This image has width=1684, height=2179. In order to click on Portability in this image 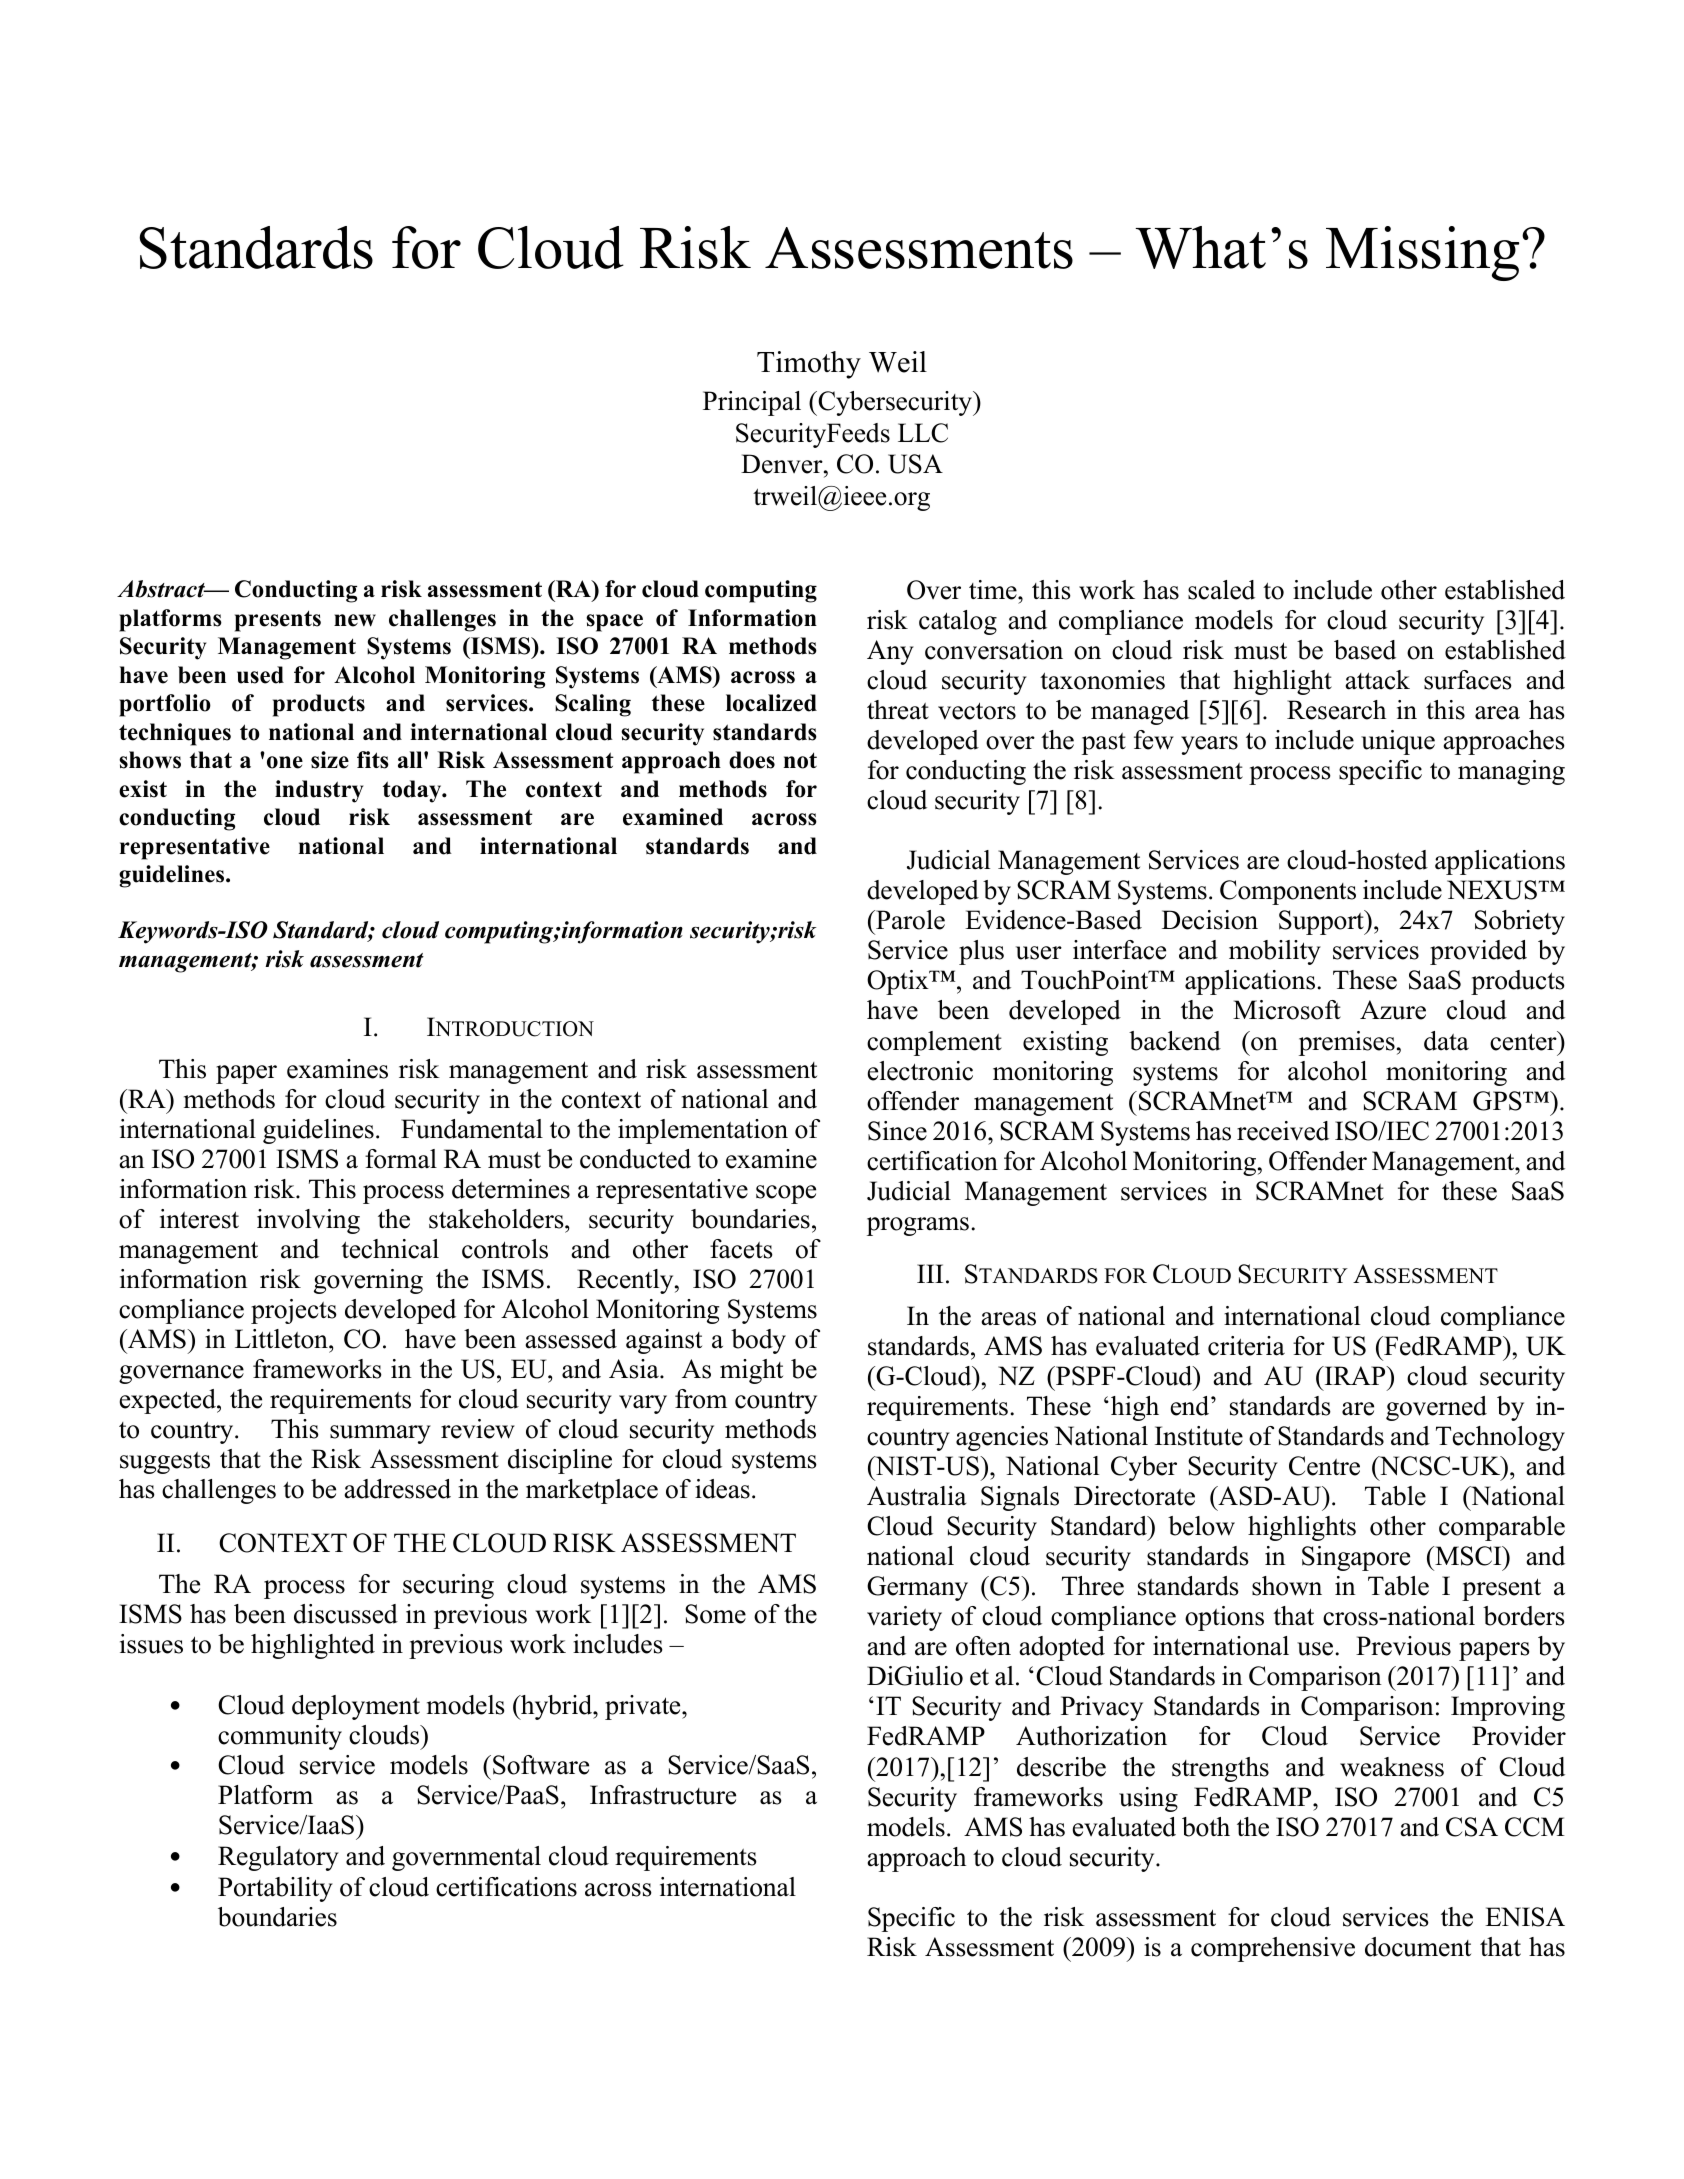, I will do `click(275, 1889)`.
